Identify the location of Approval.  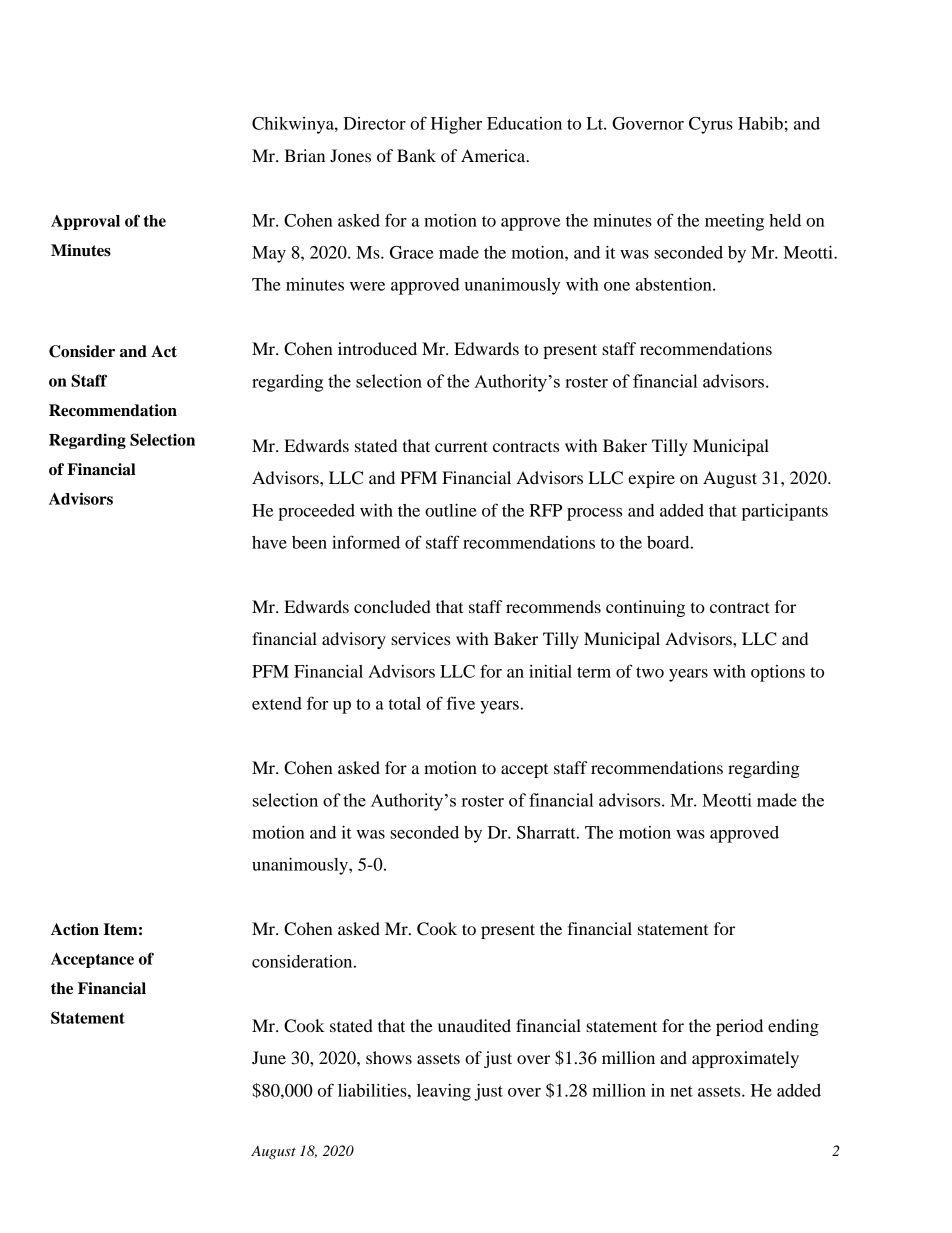
(85, 222).
